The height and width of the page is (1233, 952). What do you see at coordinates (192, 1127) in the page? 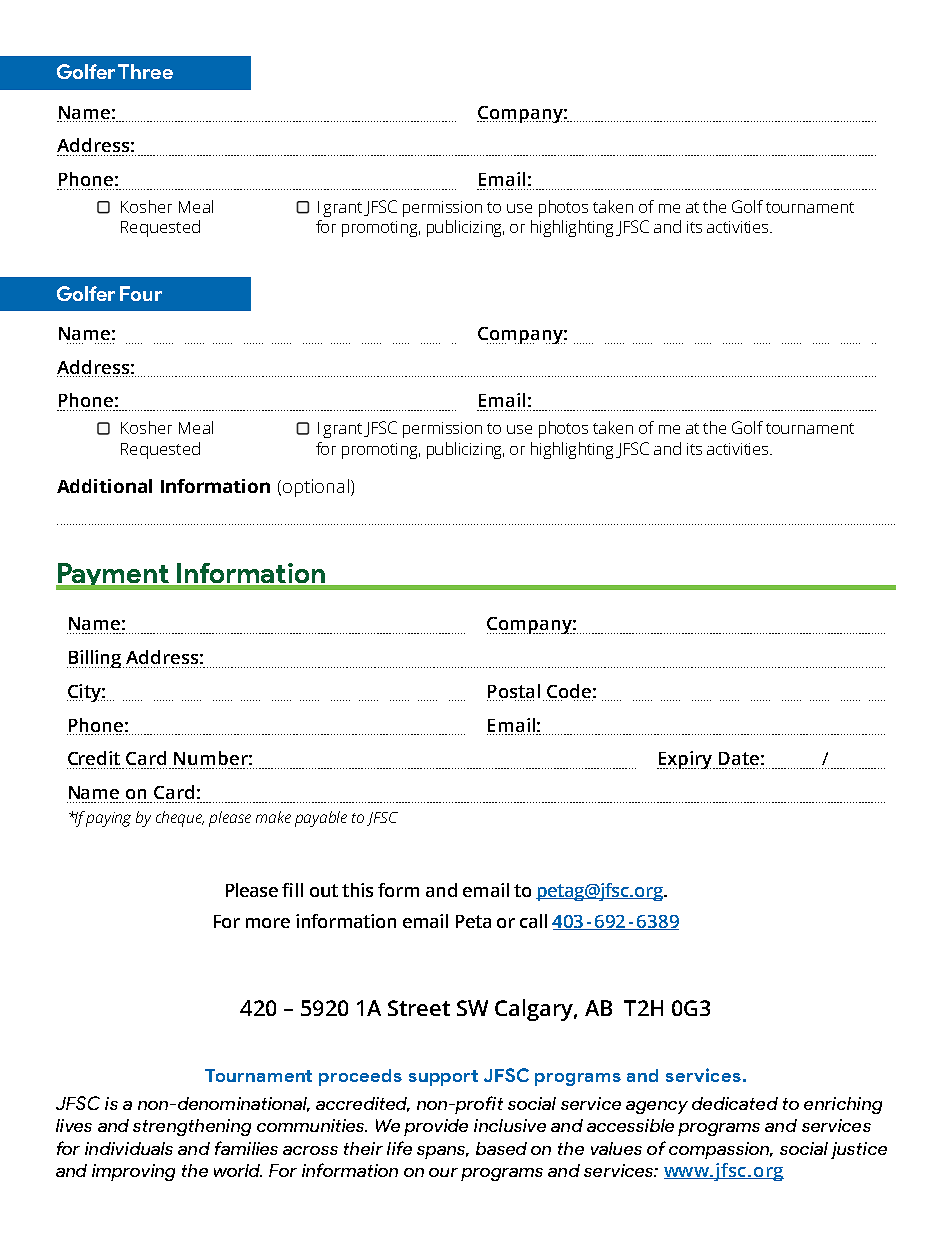
I see `strengthening` at bounding box center [192, 1127].
